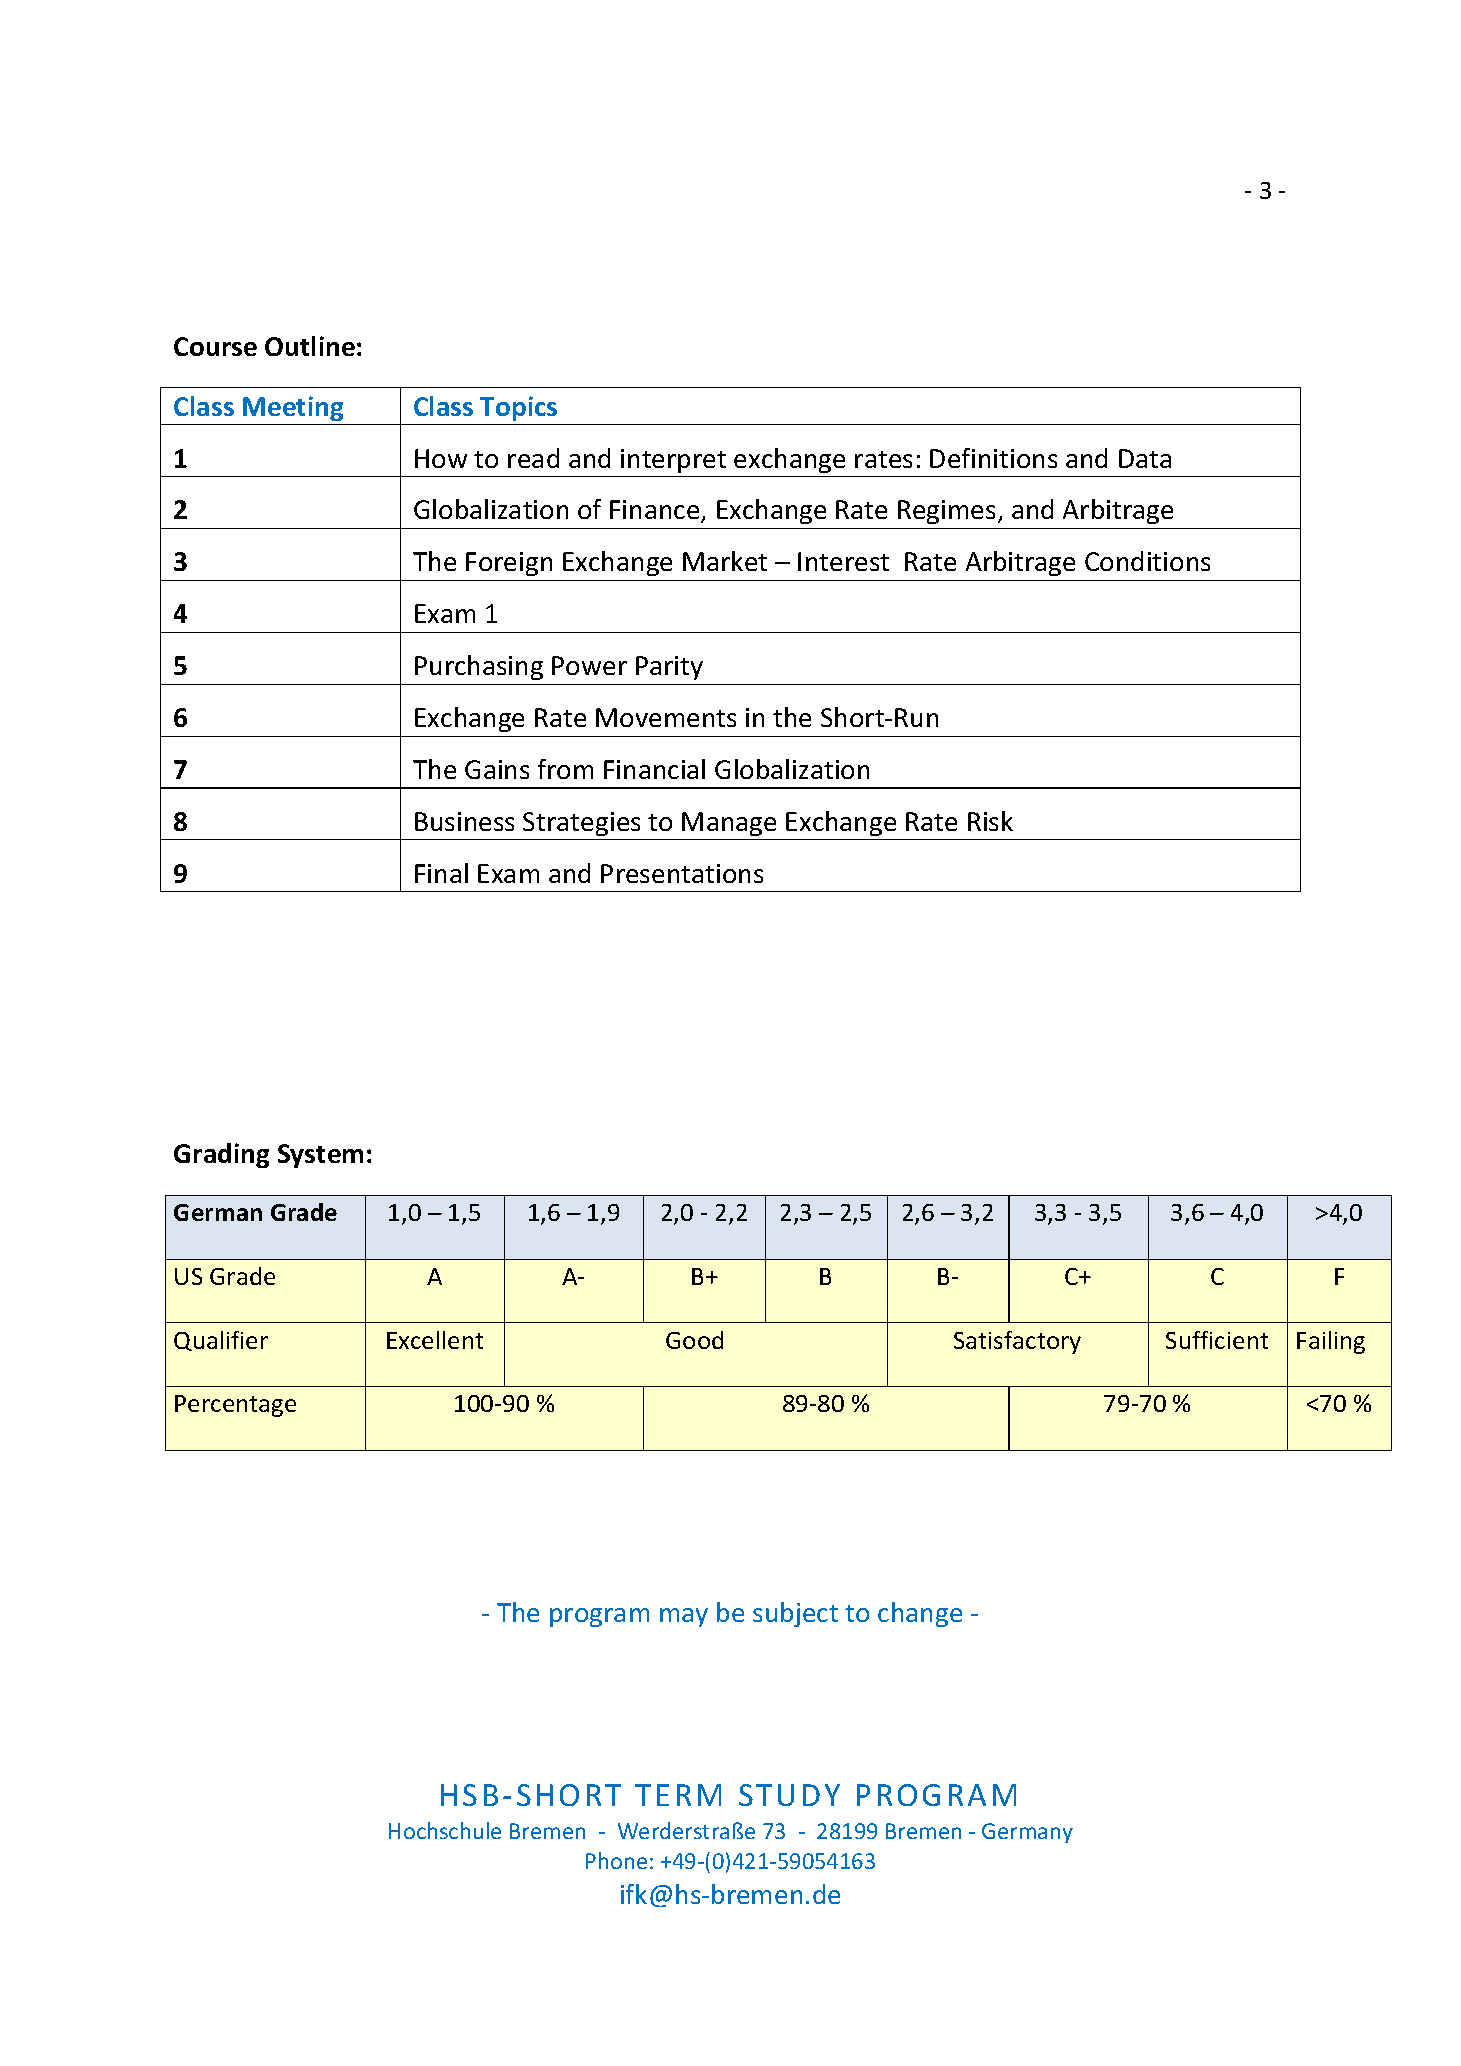  Describe the element at coordinates (479, 667) in the screenshot. I see `Purchasing` at that location.
